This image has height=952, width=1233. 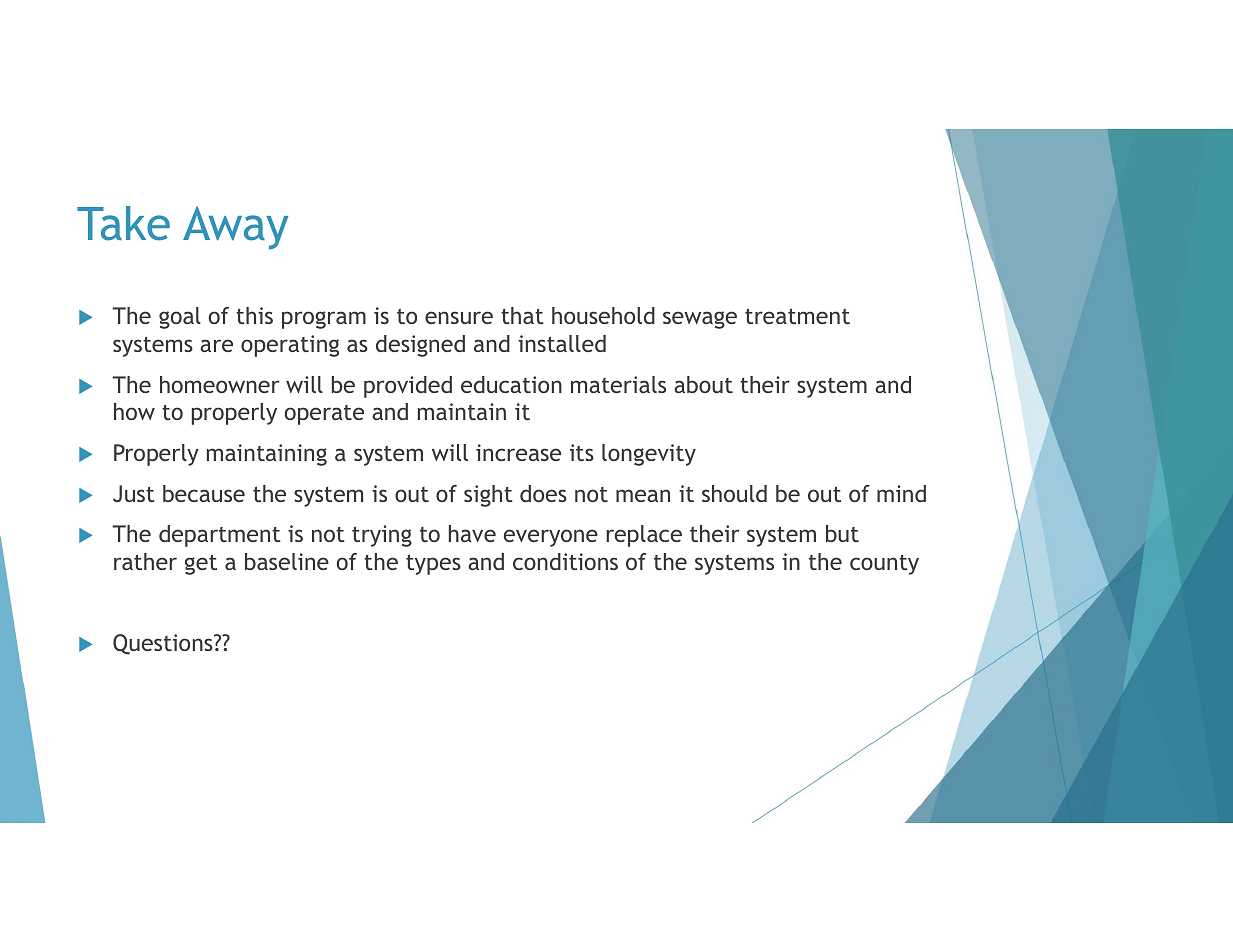 I want to click on types, so click(x=433, y=564).
